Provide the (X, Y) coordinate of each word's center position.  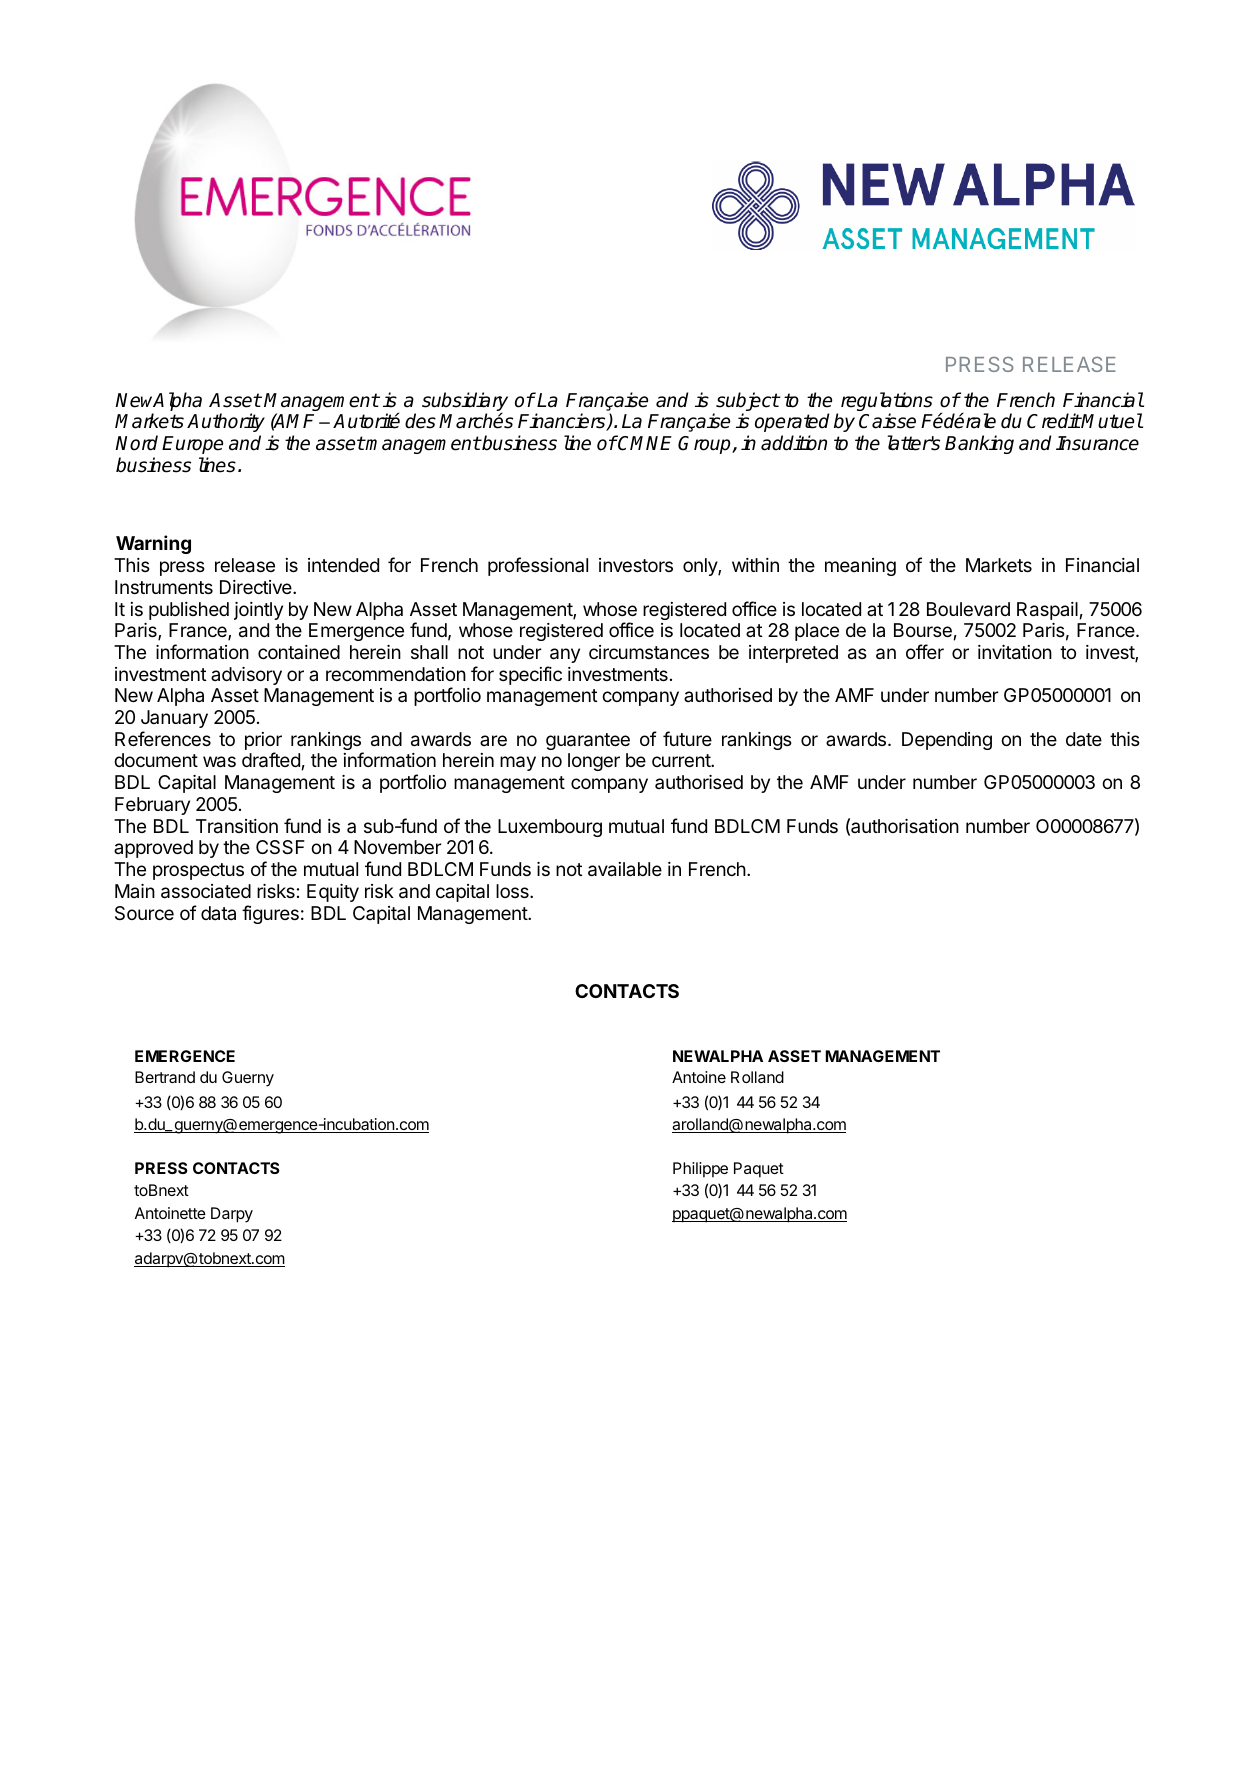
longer (594, 762)
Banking (979, 444)
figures (270, 914)
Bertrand (165, 1077)
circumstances (649, 652)
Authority (226, 422)
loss (513, 891)
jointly (258, 611)
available (625, 869)
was (219, 762)
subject (747, 403)
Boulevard (968, 609)
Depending (947, 741)
